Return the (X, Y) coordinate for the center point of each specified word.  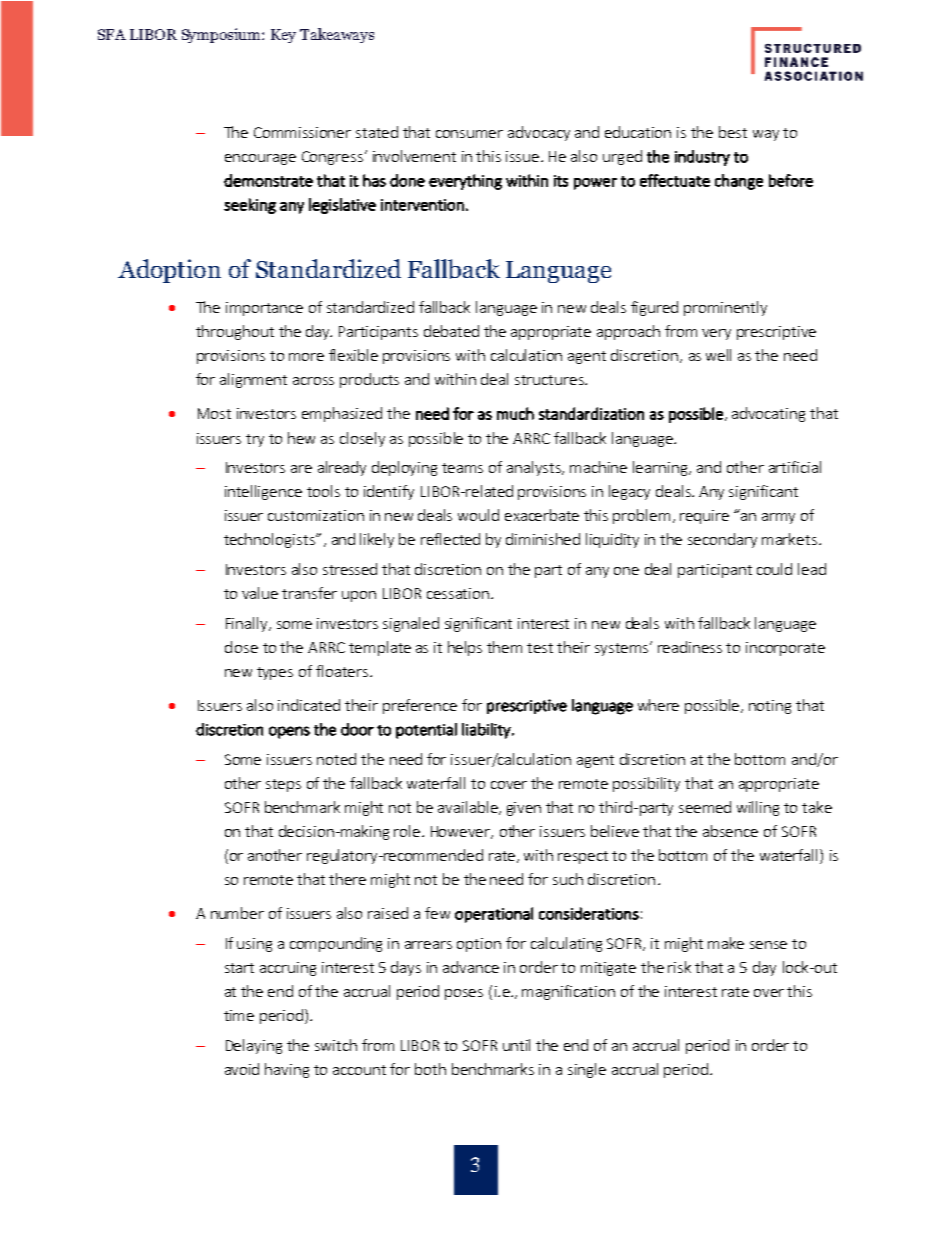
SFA (112, 34)
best (733, 132)
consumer (469, 134)
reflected (450, 539)
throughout (235, 332)
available (469, 808)
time (239, 1015)
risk (679, 967)
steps (283, 785)
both (430, 1069)
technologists (270, 540)
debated (451, 331)
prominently (725, 308)
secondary (722, 540)
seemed (705, 807)
